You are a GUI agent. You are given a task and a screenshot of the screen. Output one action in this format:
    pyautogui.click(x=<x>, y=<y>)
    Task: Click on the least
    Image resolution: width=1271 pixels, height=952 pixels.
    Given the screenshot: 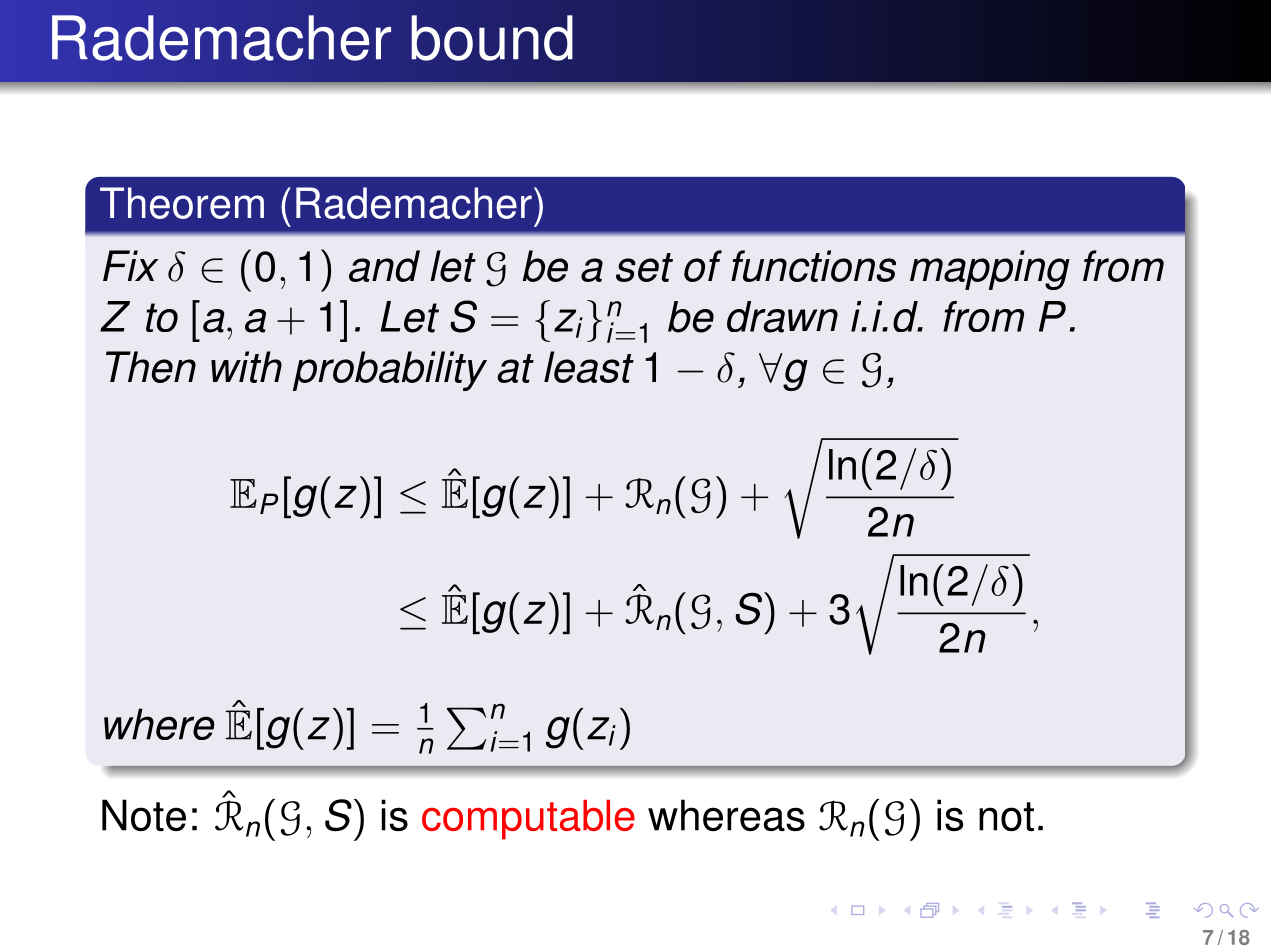 What is the action you would take?
    pyautogui.click(x=589, y=367)
